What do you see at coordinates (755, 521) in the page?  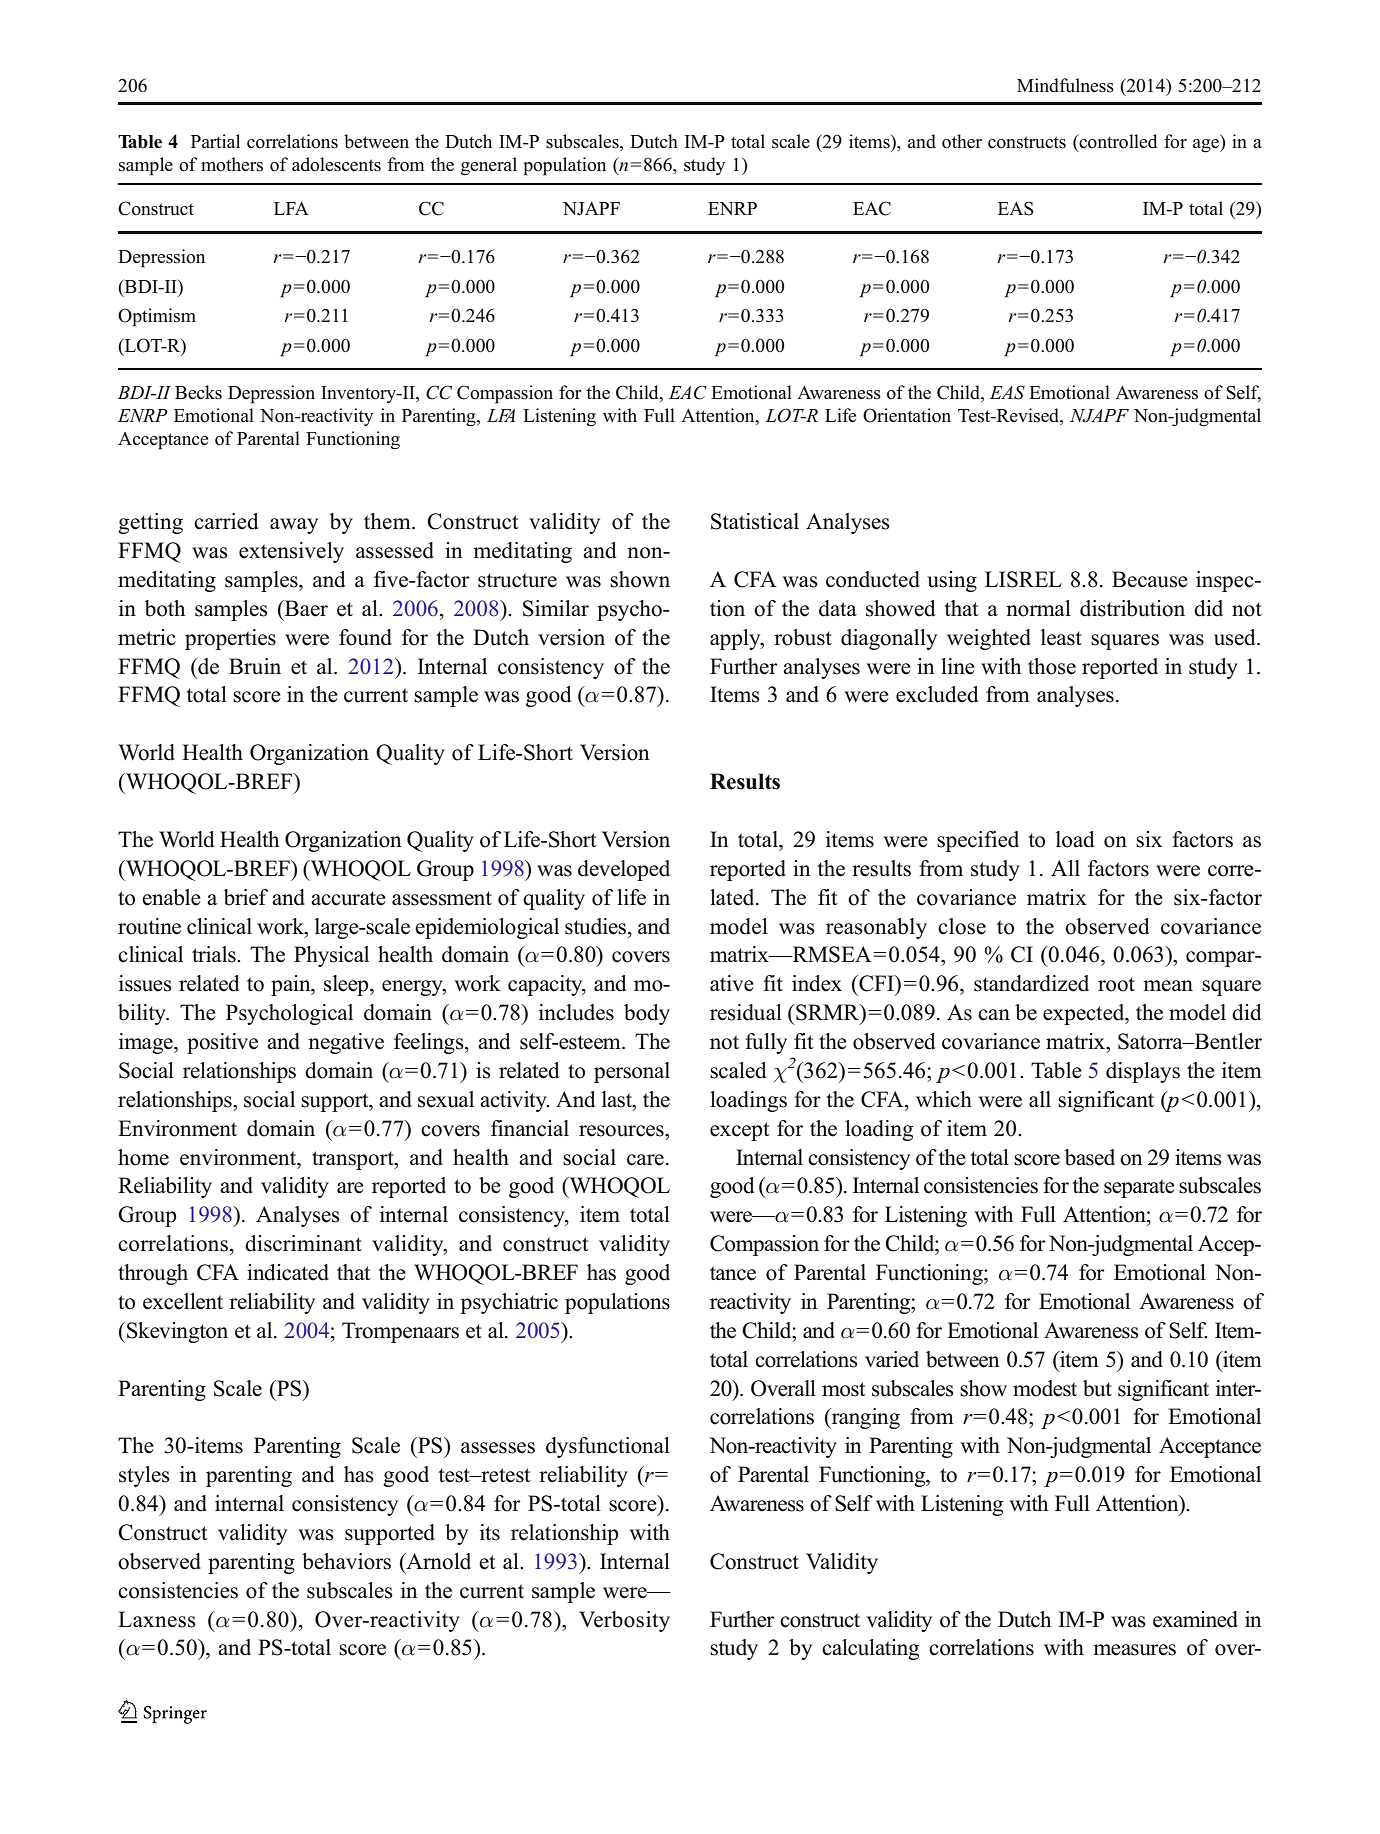 I see `Statistical` at bounding box center [755, 521].
